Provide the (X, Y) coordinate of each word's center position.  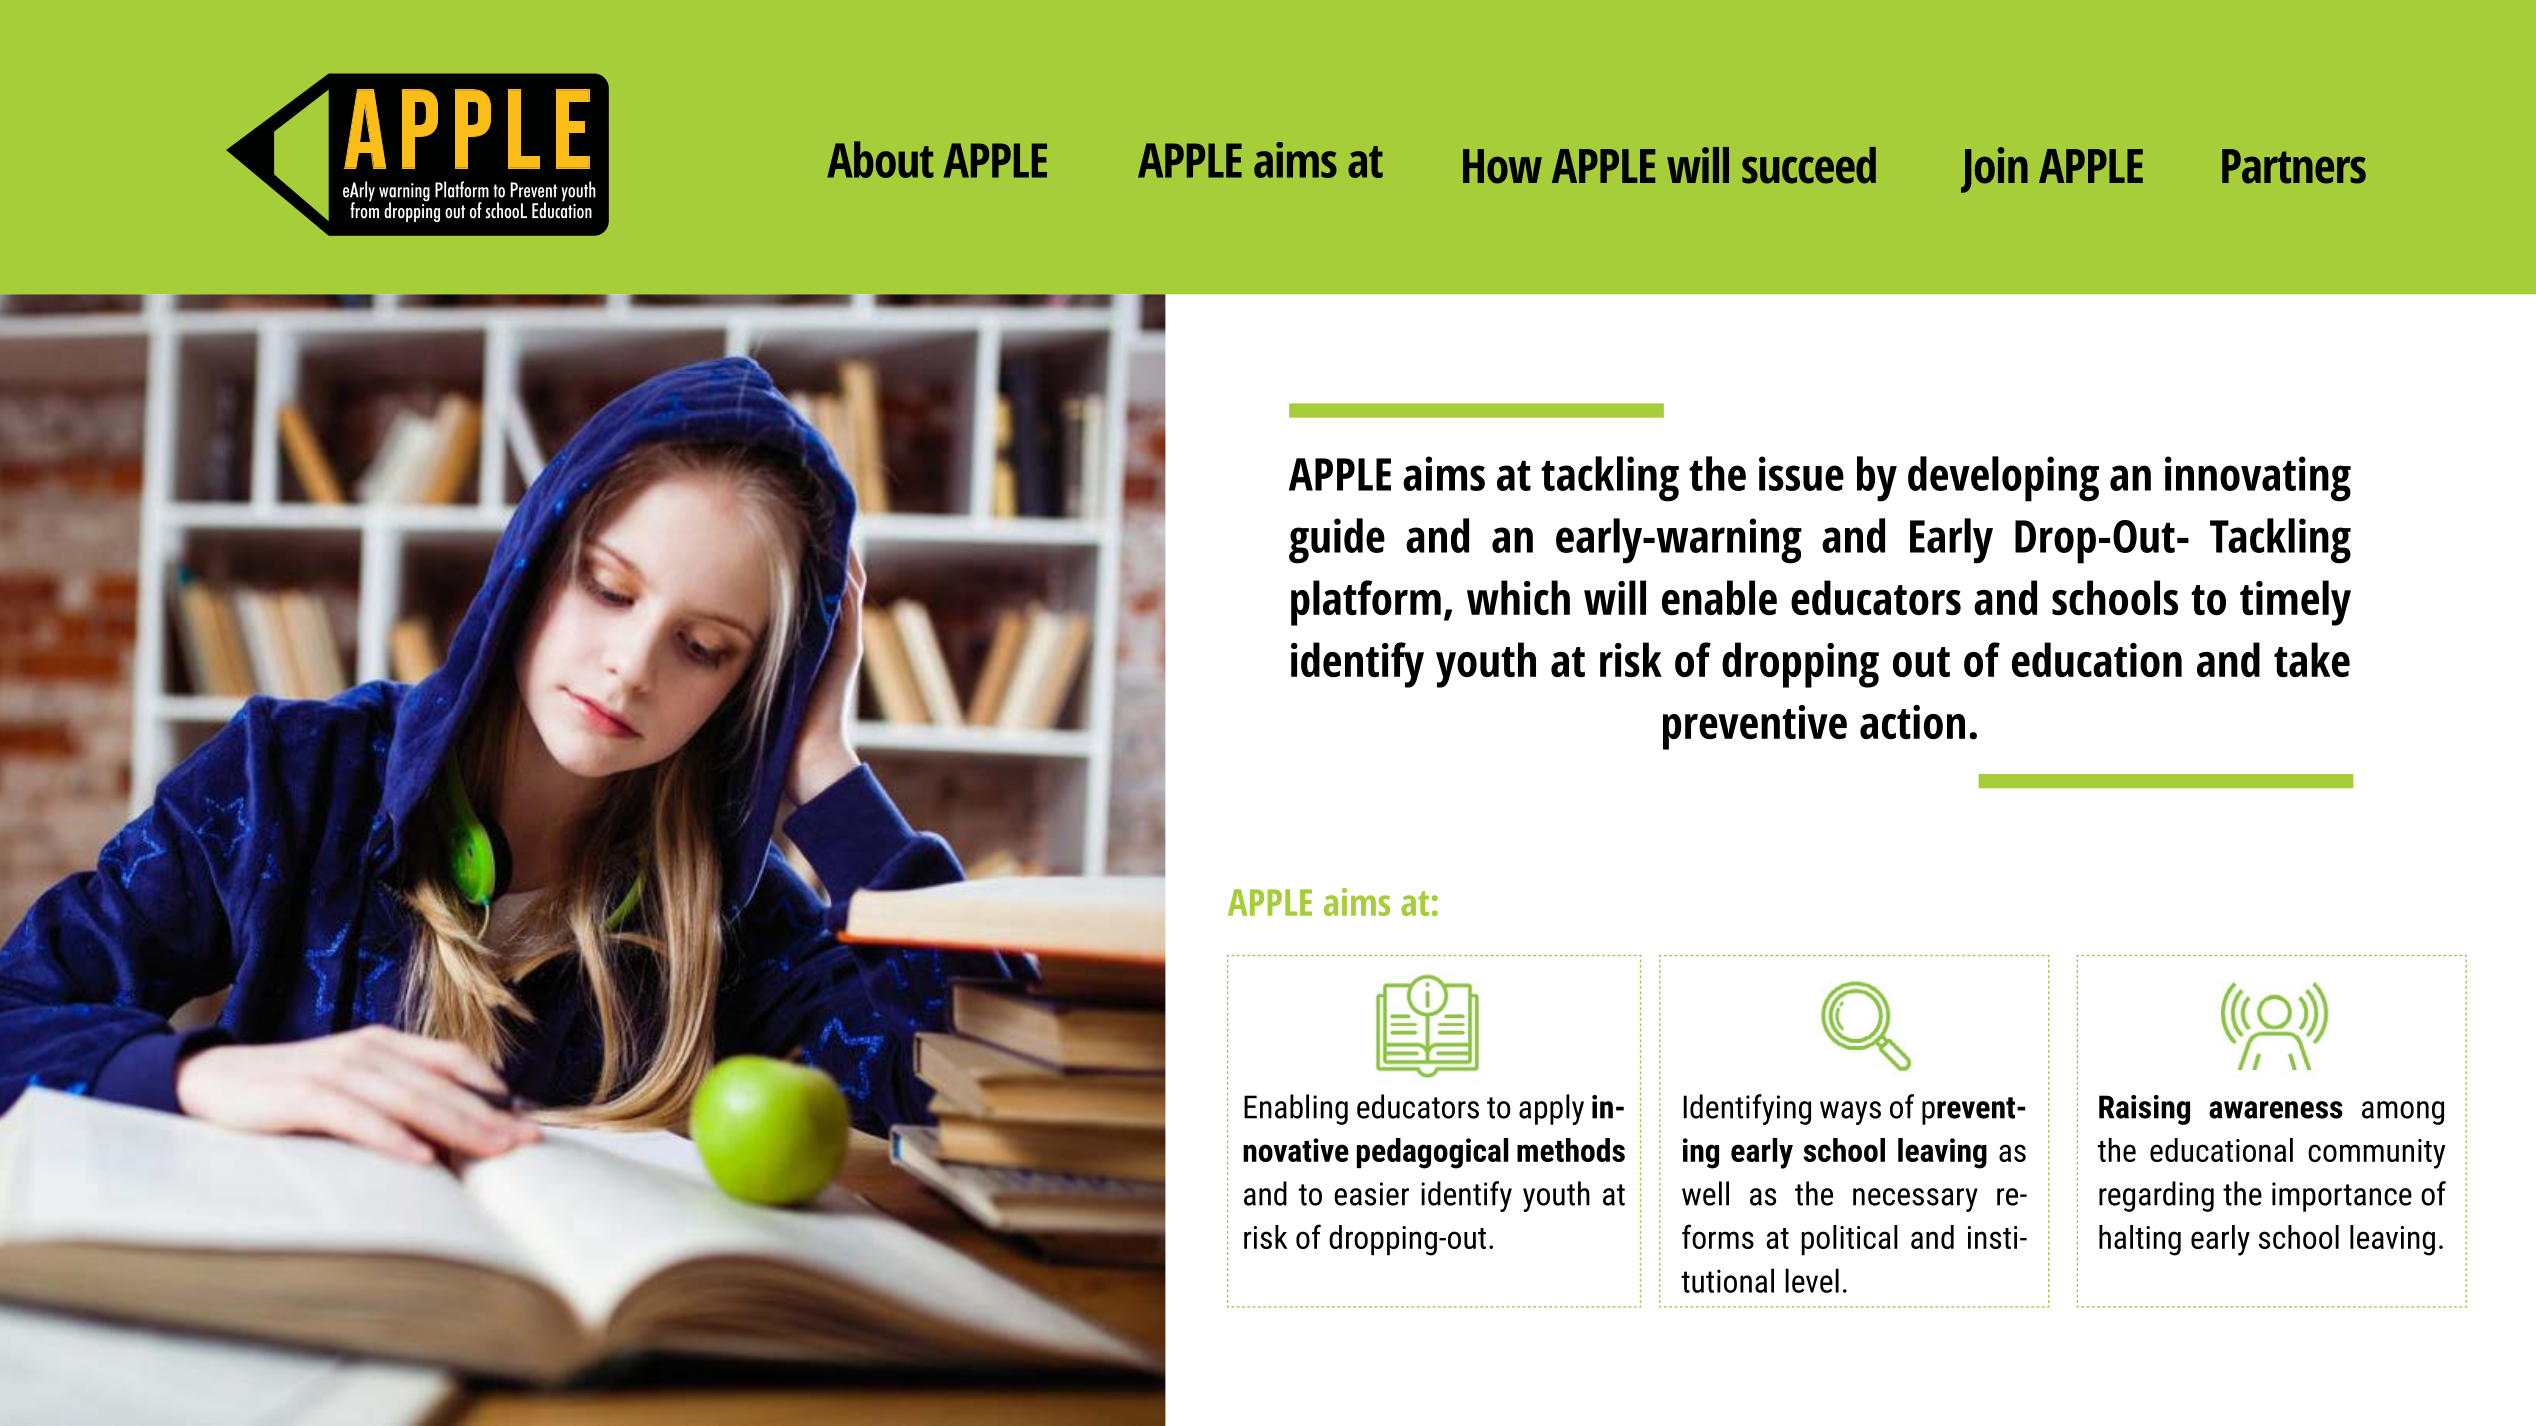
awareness (2276, 1110)
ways (1850, 1113)
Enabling (1296, 1109)
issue (1801, 473)
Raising (2144, 1110)
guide (1337, 541)
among (2403, 1113)
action (1912, 722)
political (1850, 1240)
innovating (2258, 479)
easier (1371, 1194)
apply (1551, 1109)
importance (2342, 1197)
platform (1366, 603)
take (2312, 659)
